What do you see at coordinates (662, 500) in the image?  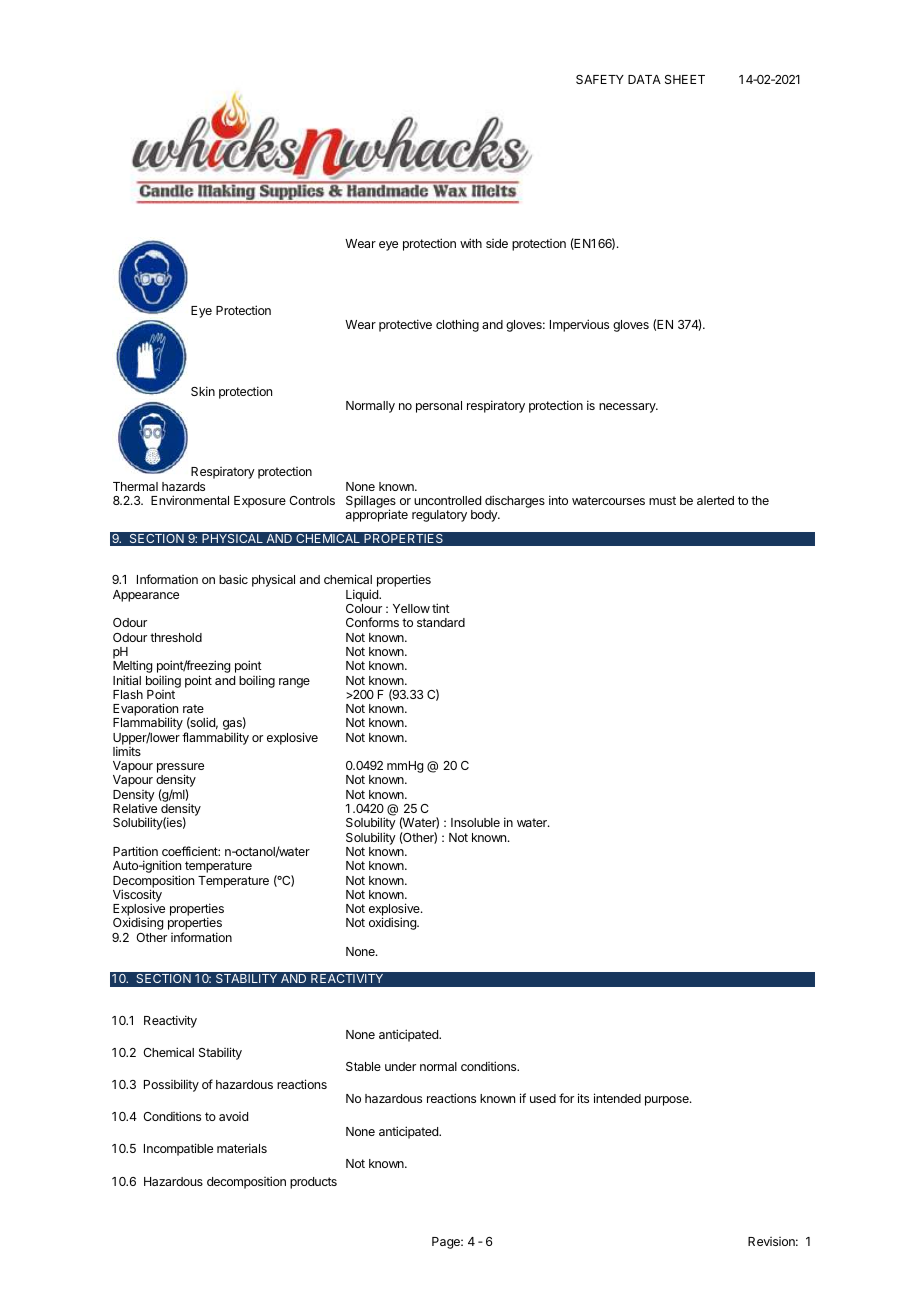 I see `must` at bounding box center [662, 500].
